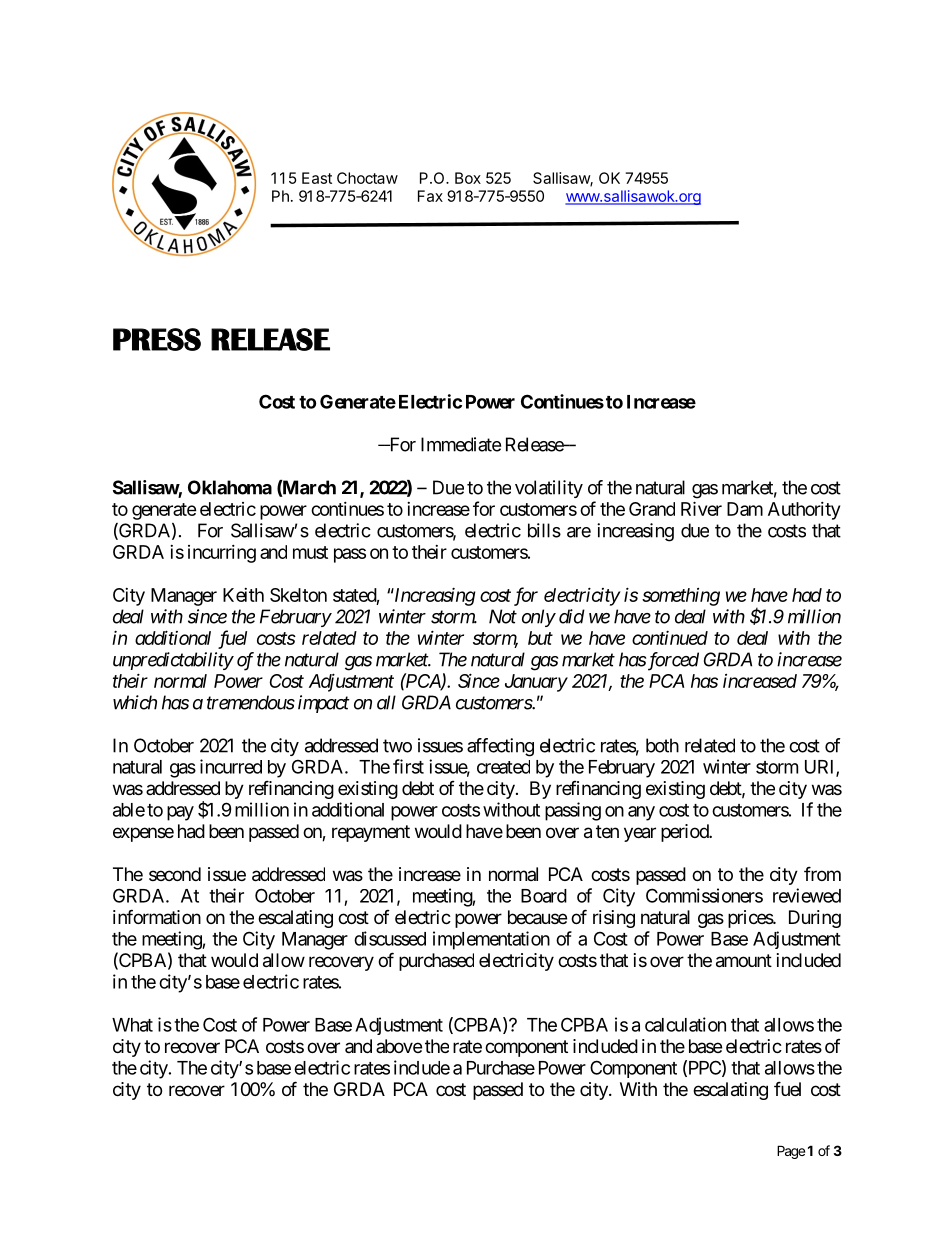 The width and height of the page is (952, 1233). Describe the element at coordinates (503, 616) in the page. I see `Not` at that location.
